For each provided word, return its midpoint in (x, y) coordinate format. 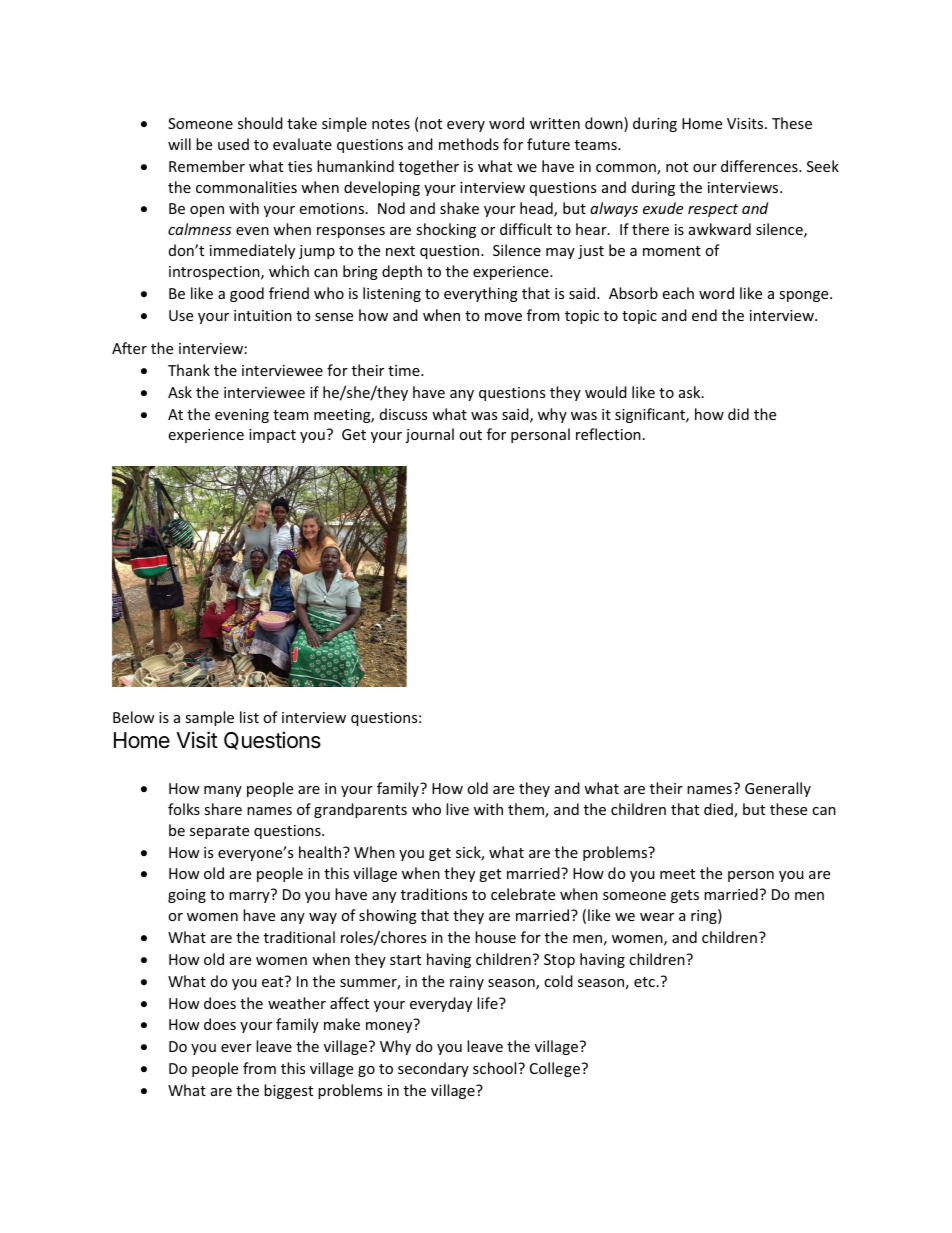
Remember (207, 166)
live (457, 809)
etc (644, 982)
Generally (778, 789)
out (470, 435)
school (496, 1068)
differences (760, 166)
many (223, 791)
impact (272, 436)
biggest (288, 1091)
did (738, 414)
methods (469, 144)
